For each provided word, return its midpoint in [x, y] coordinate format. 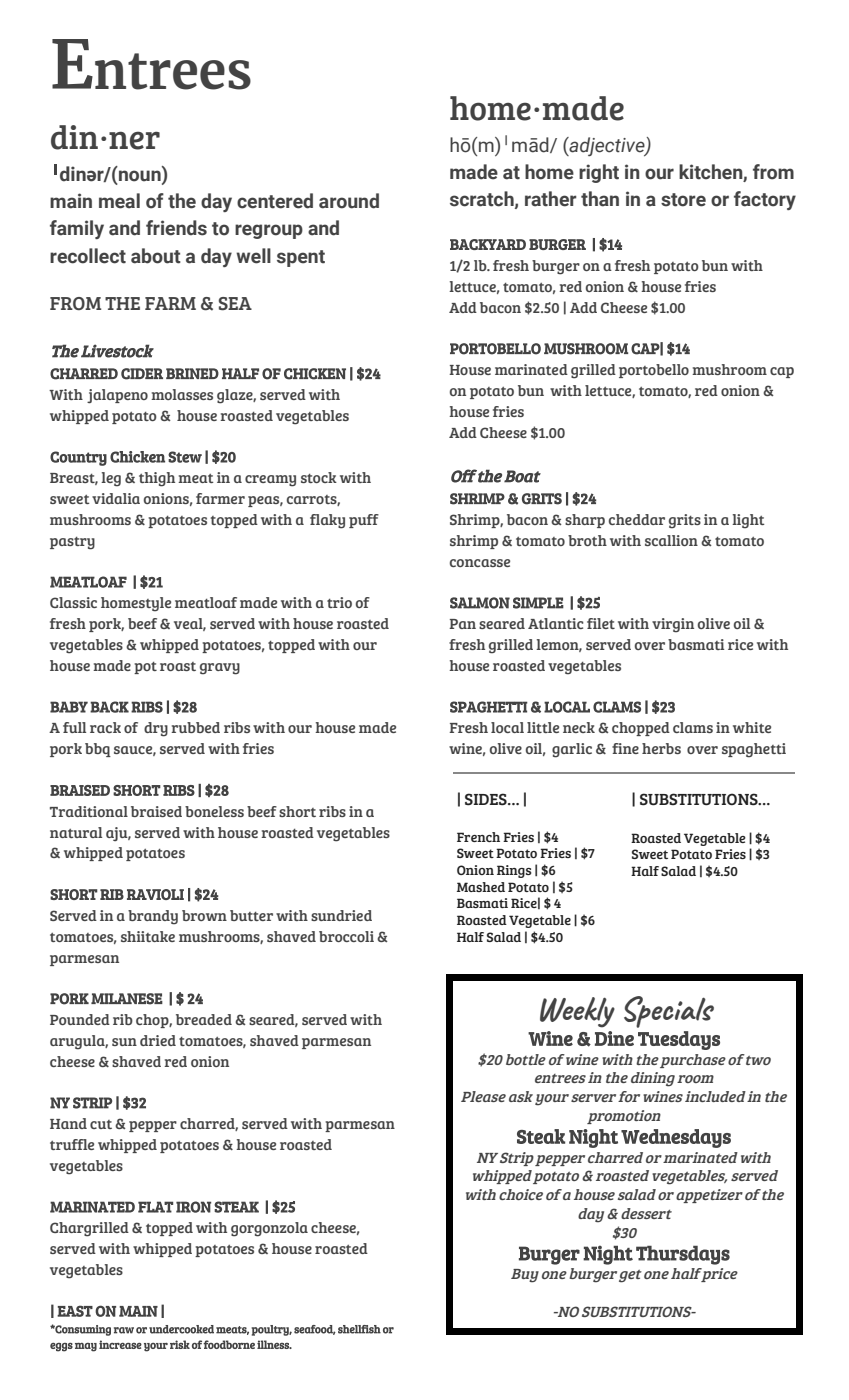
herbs [661, 748]
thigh [157, 479]
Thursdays [683, 1255]
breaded [204, 1019]
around [349, 201]
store [683, 200]
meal [119, 201]
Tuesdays [679, 1040]
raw [124, 1330]
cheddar [637, 519]
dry [156, 729]
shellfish [359, 1329]
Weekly [577, 1012]
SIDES [487, 799]
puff [364, 521]
